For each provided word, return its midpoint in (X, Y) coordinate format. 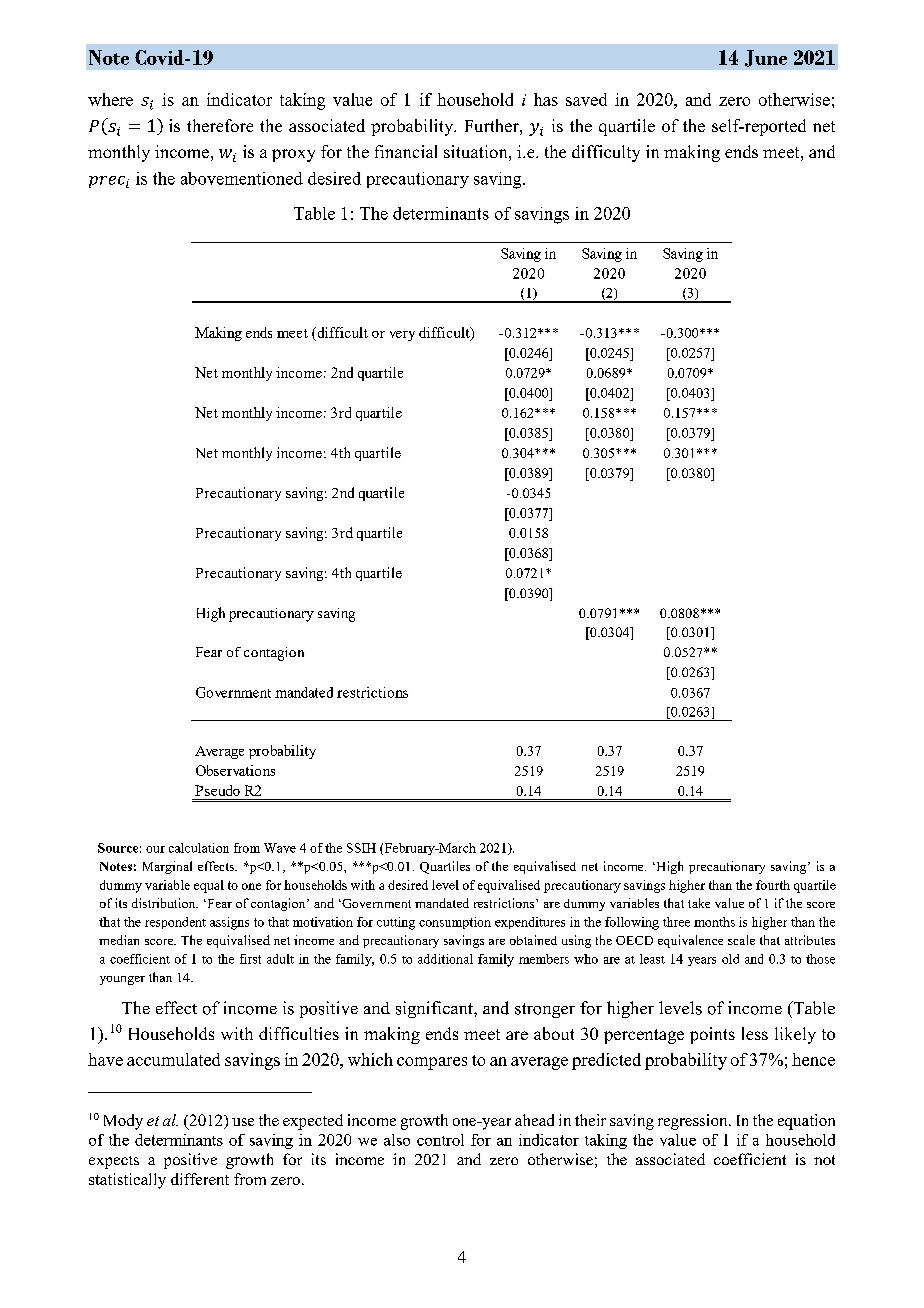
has (546, 99)
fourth (773, 885)
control (440, 1140)
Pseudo (217, 790)
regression (694, 1122)
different (200, 1179)
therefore (220, 125)
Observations (235, 770)
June (766, 58)
